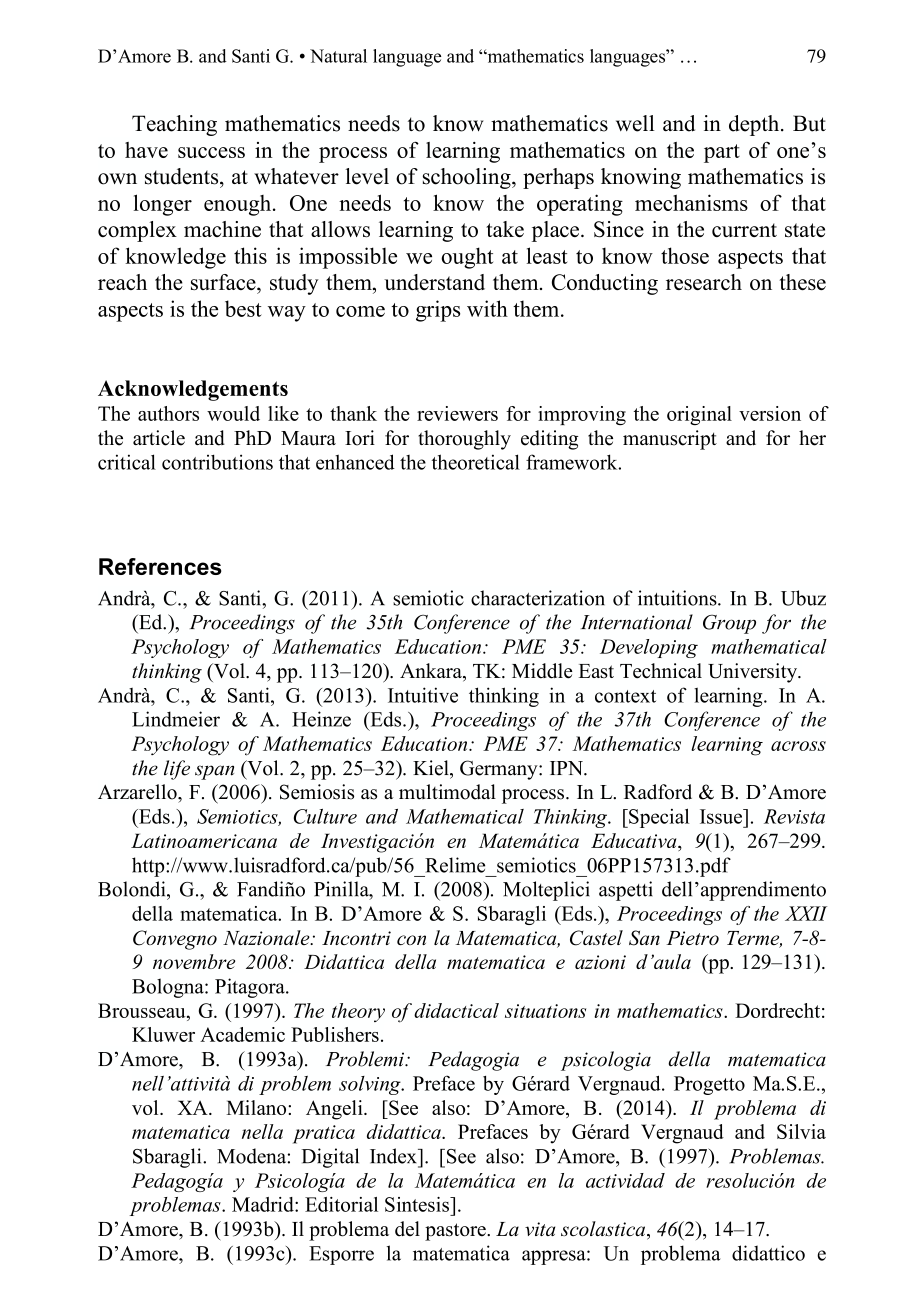 The width and height of the image is (924, 1305). What do you see at coordinates (729, 624) in the image?
I see `Group` at bounding box center [729, 624].
